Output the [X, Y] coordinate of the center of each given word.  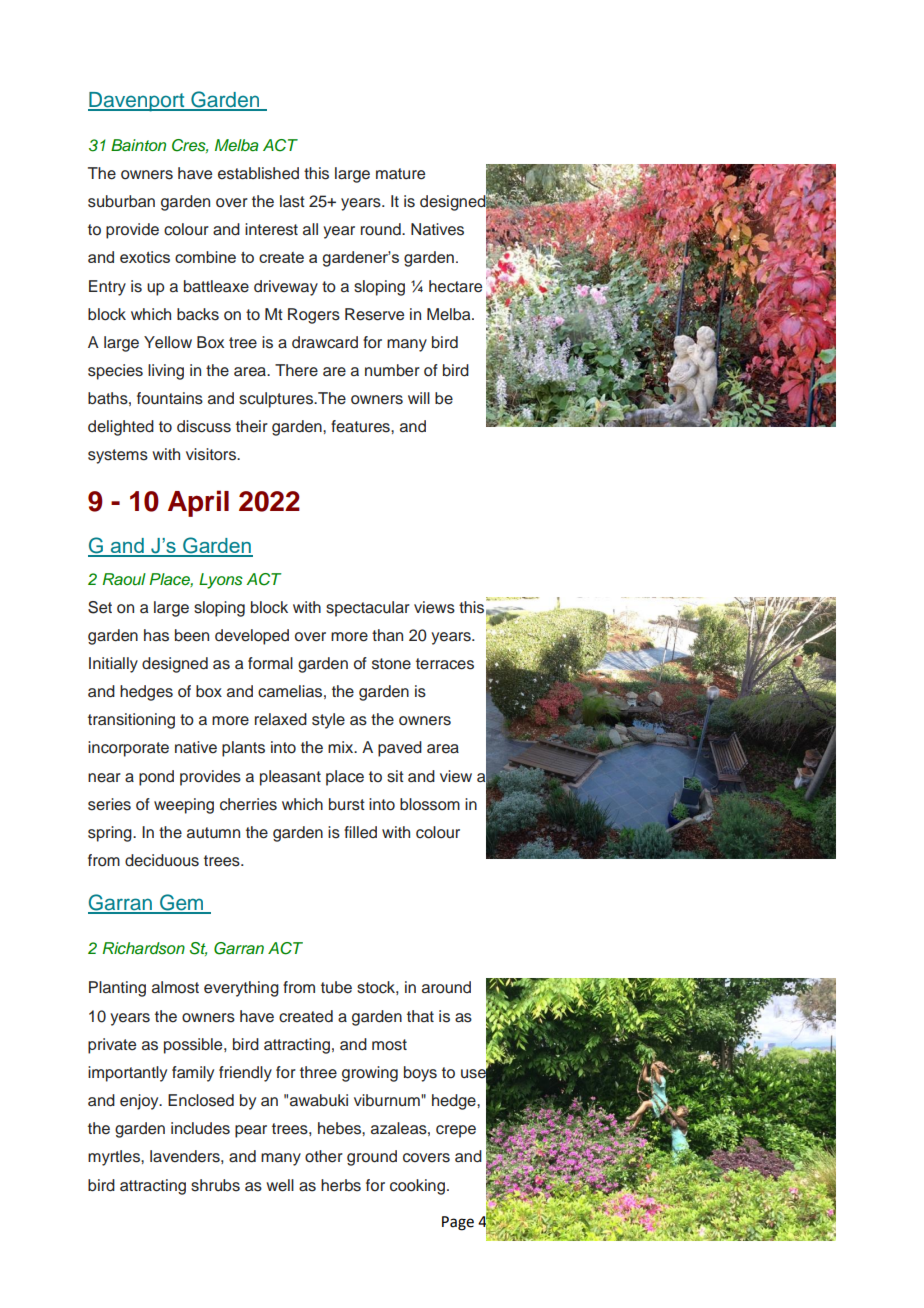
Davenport [137, 102]
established [258, 173]
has [156, 635]
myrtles [115, 1158]
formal [270, 663]
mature [400, 174]
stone [391, 664]
